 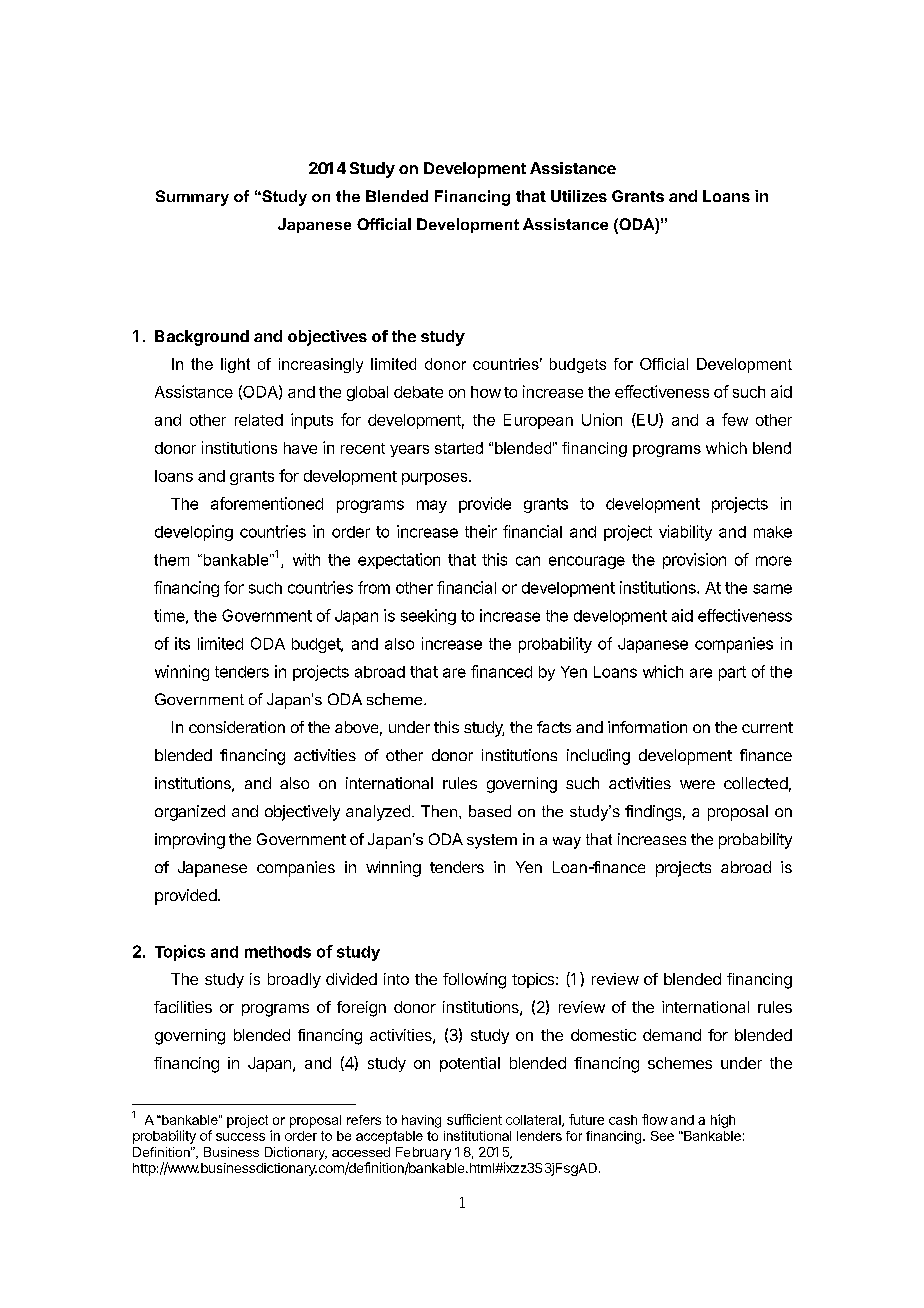 What do you see at coordinates (267, 503) in the screenshot?
I see `aforementioned` at bounding box center [267, 503].
